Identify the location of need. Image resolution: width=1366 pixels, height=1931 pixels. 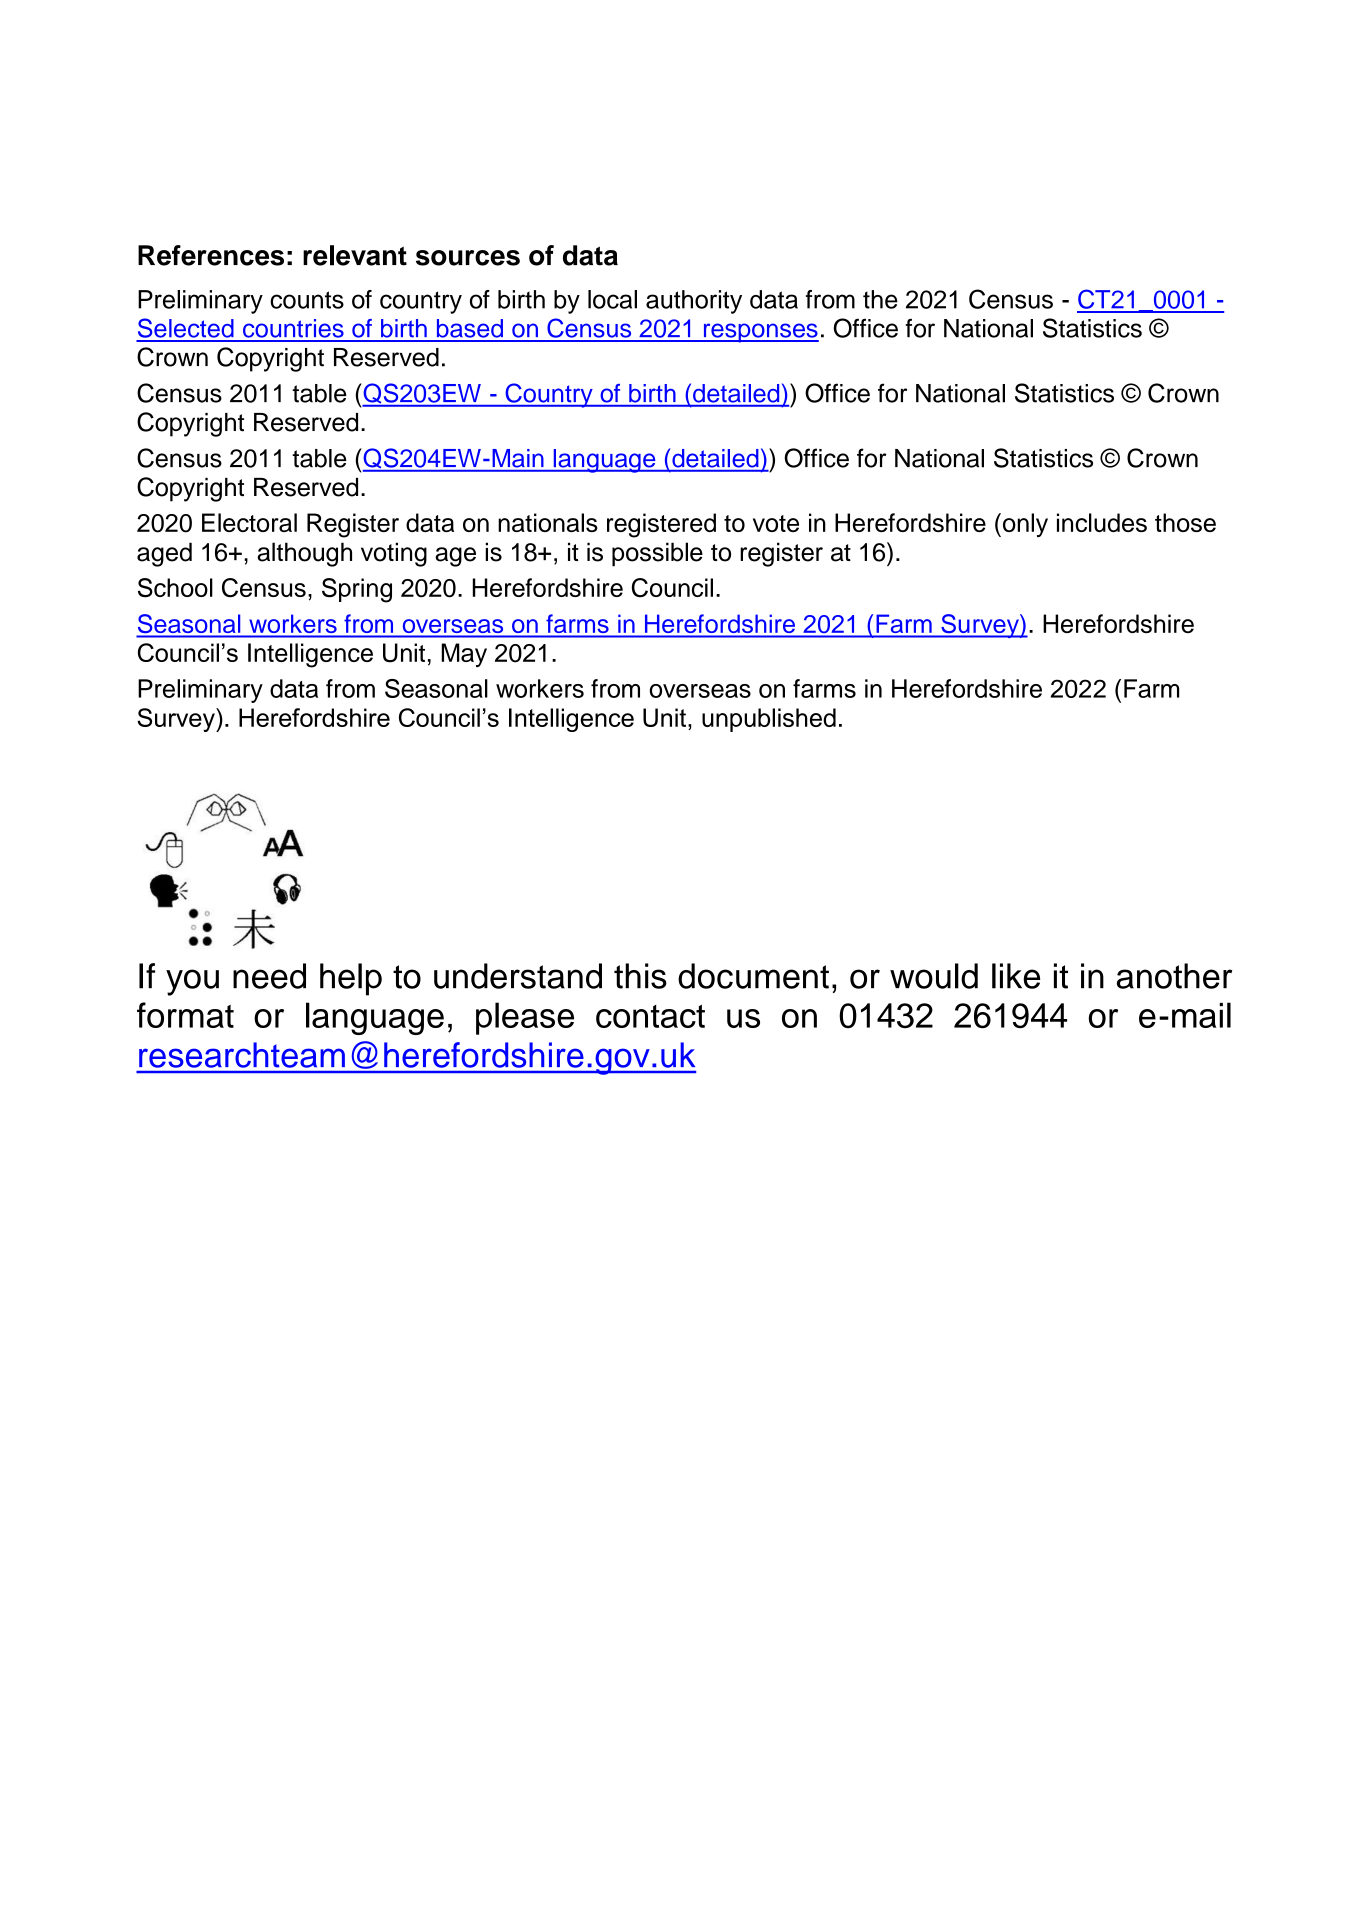
(269, 976).
